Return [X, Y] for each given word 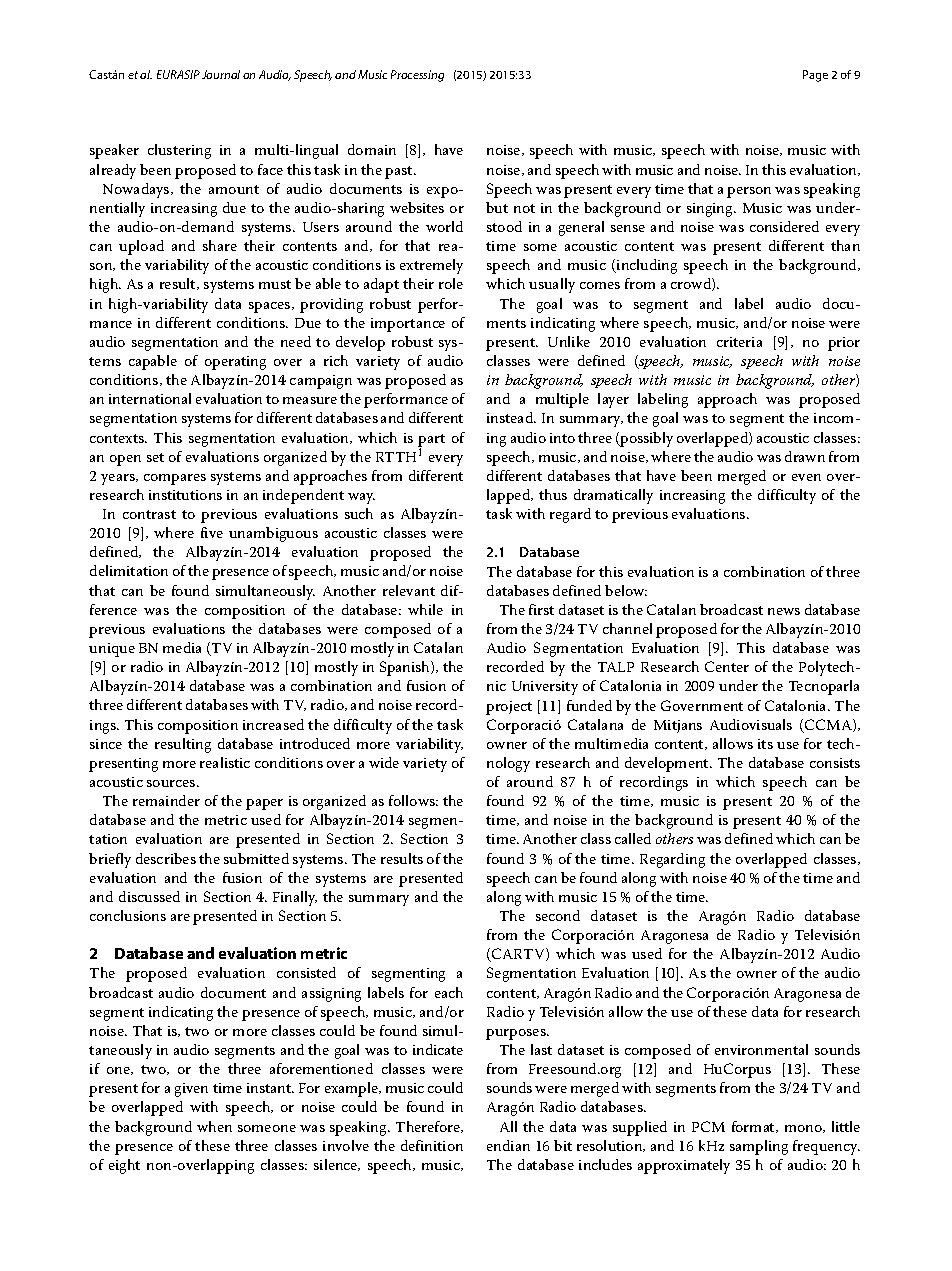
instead [511, 417]
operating [235, 363]
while [425, 609]
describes [166, 858]
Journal [221, 74]
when [214, 1126]
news [784, 611]
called [633, 838]
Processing [417, 76]
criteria [739, 342]
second [558, 915]
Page [815, 76]
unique [112, 650]
